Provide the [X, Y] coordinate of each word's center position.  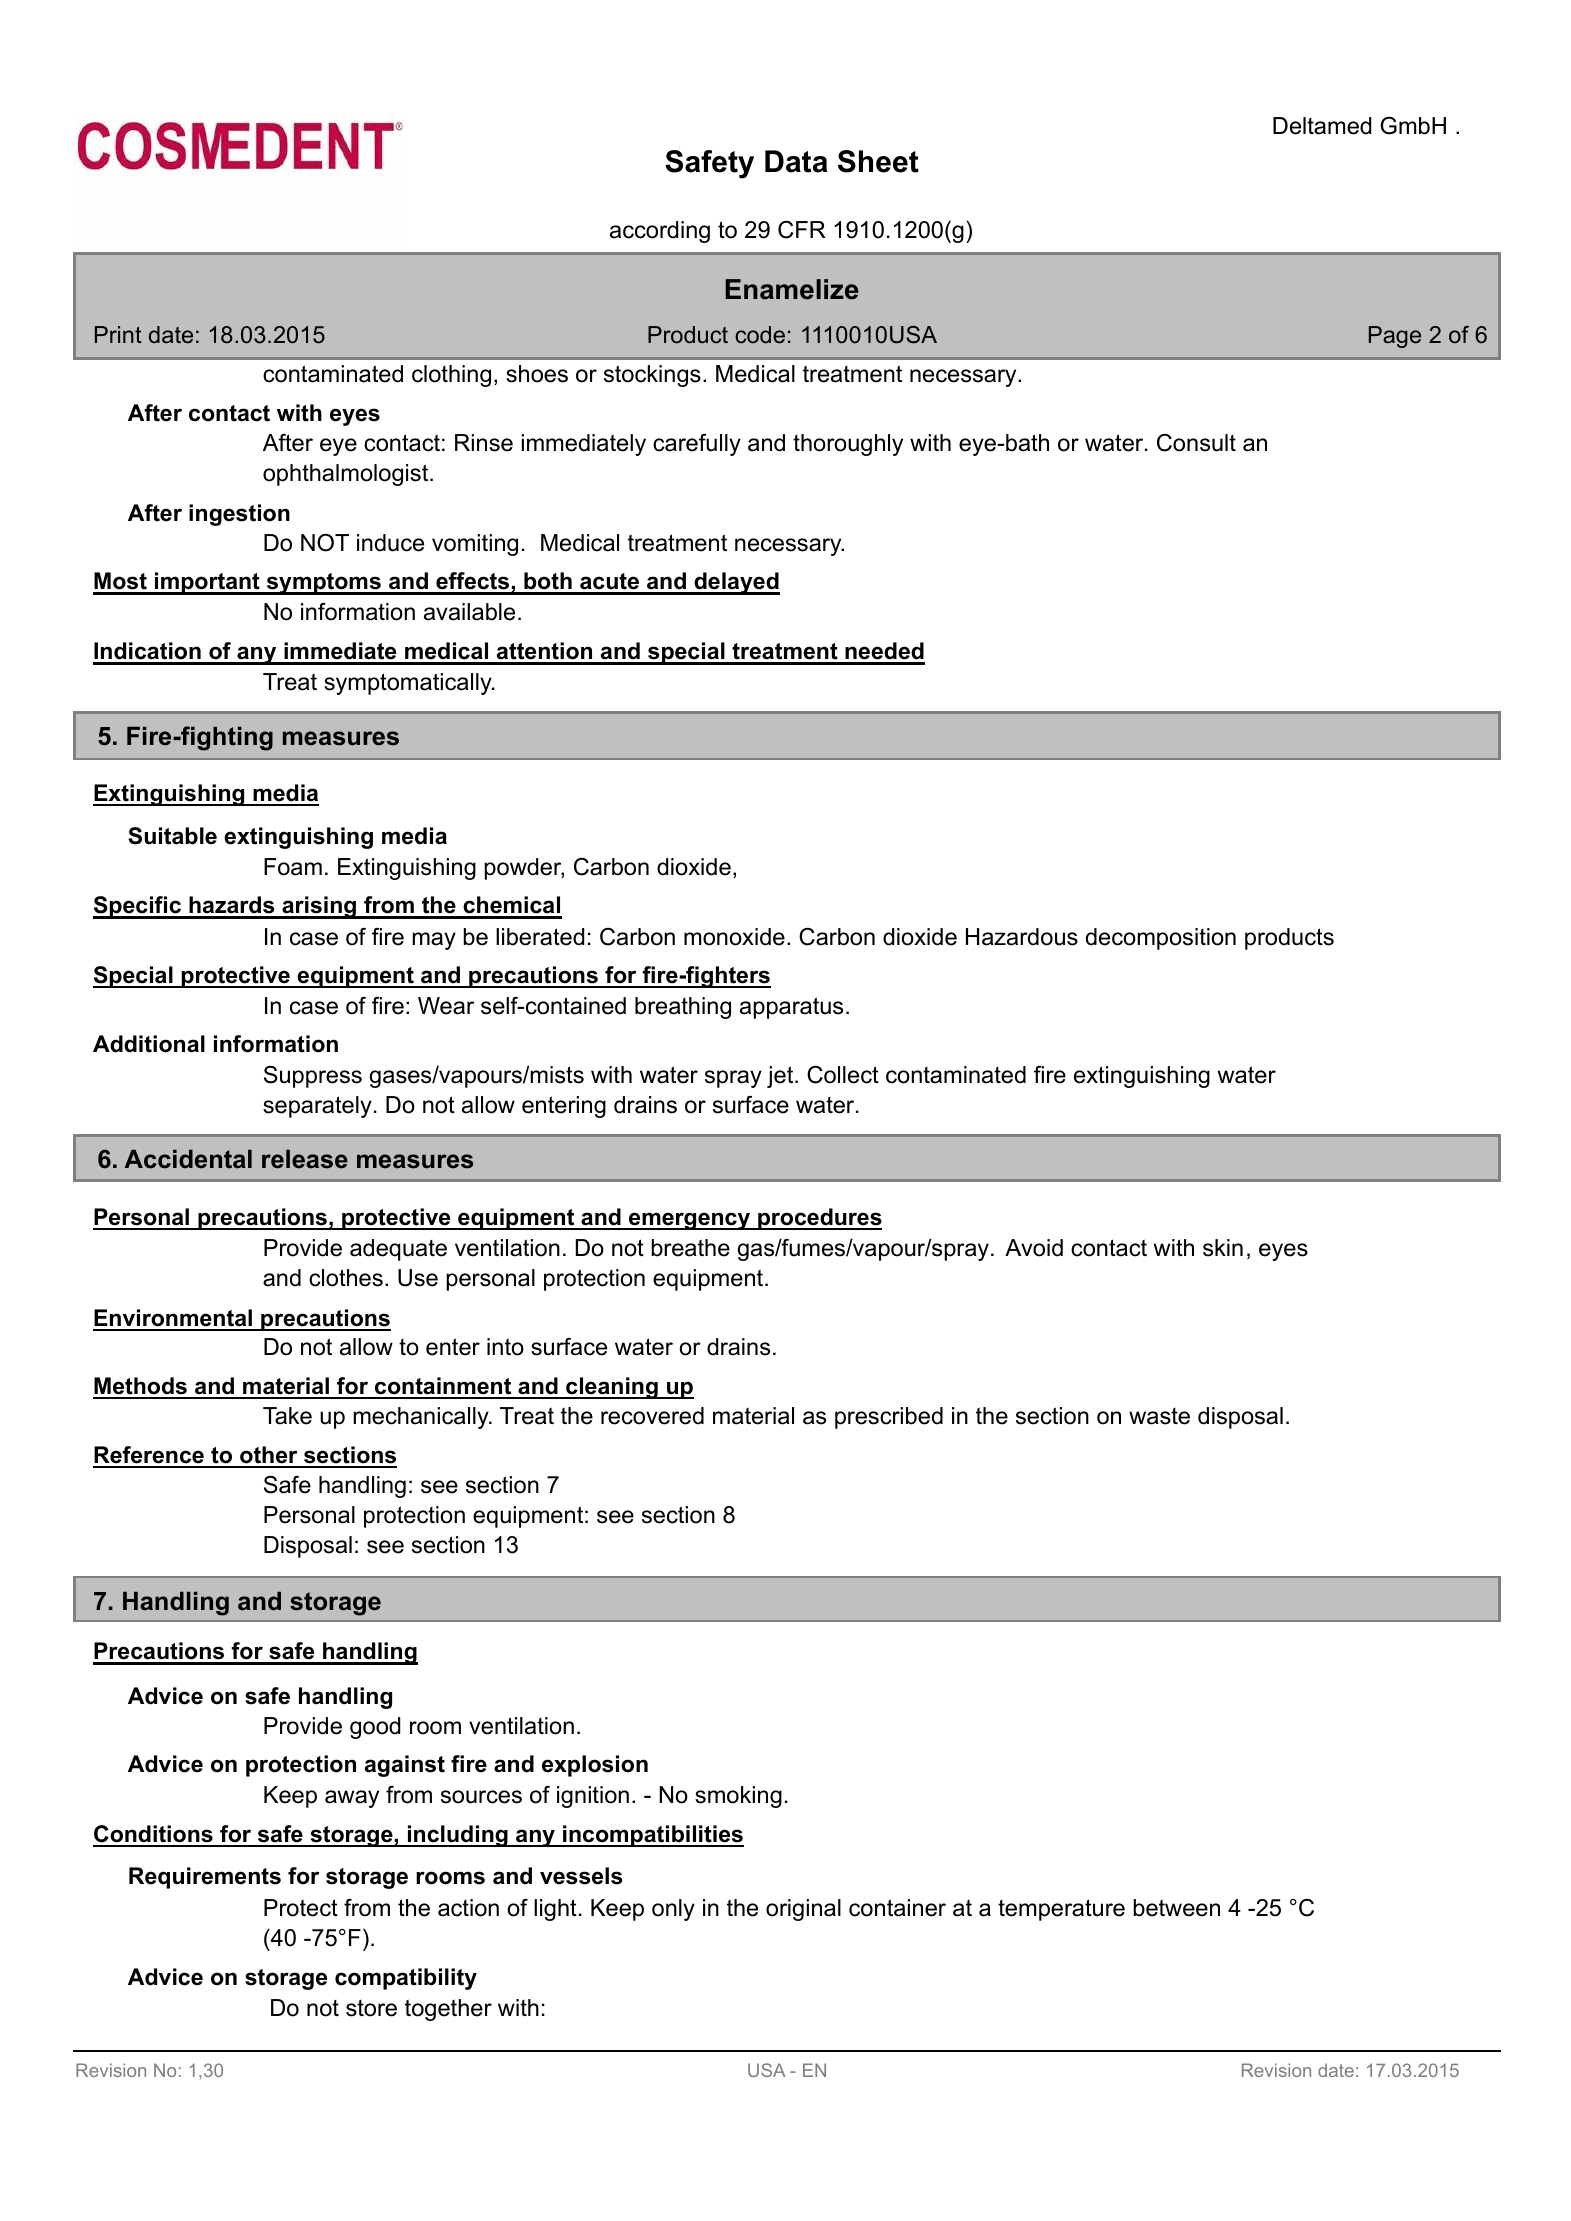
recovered [652, 1416]
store [371, 2008]
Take [287, 1416]
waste [1159, 1416]
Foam [293, 867]
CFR [802, 230]
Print [118, 334]
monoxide [734, 937]
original [803, 1910]
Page [1395, 337]
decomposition [1161, 939]
